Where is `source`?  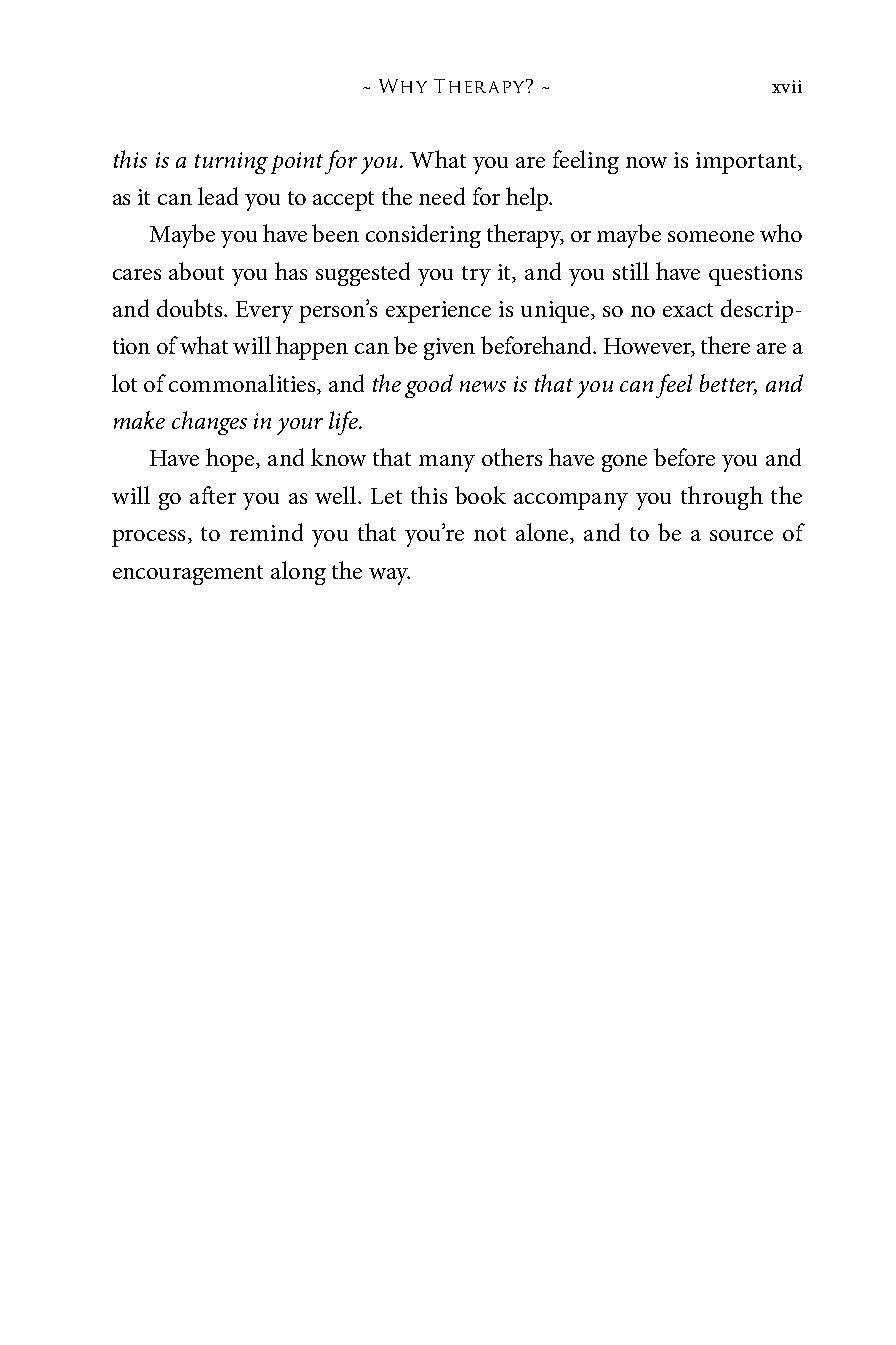 source is located at coordinates (741, 535).
